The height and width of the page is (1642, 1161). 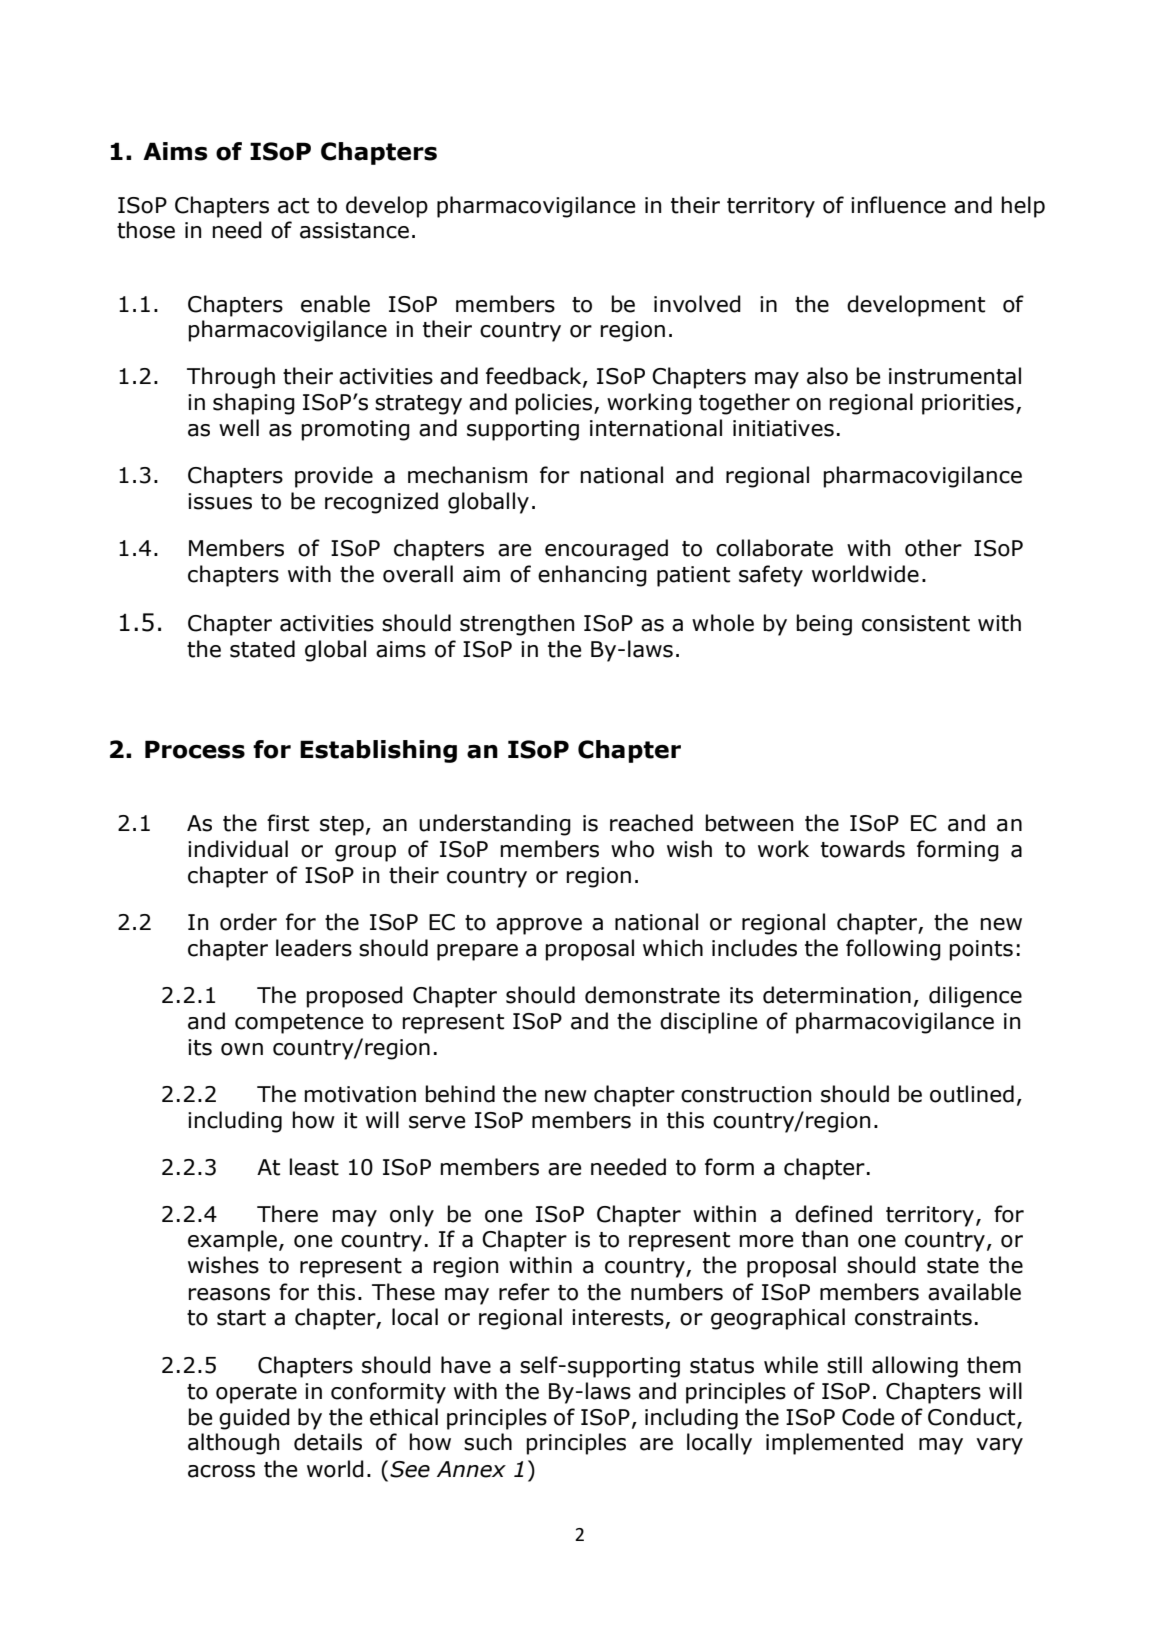 What do you see at coordinates (898, 205) in the page?
I see `influence` at bounding box center [898, 205].
